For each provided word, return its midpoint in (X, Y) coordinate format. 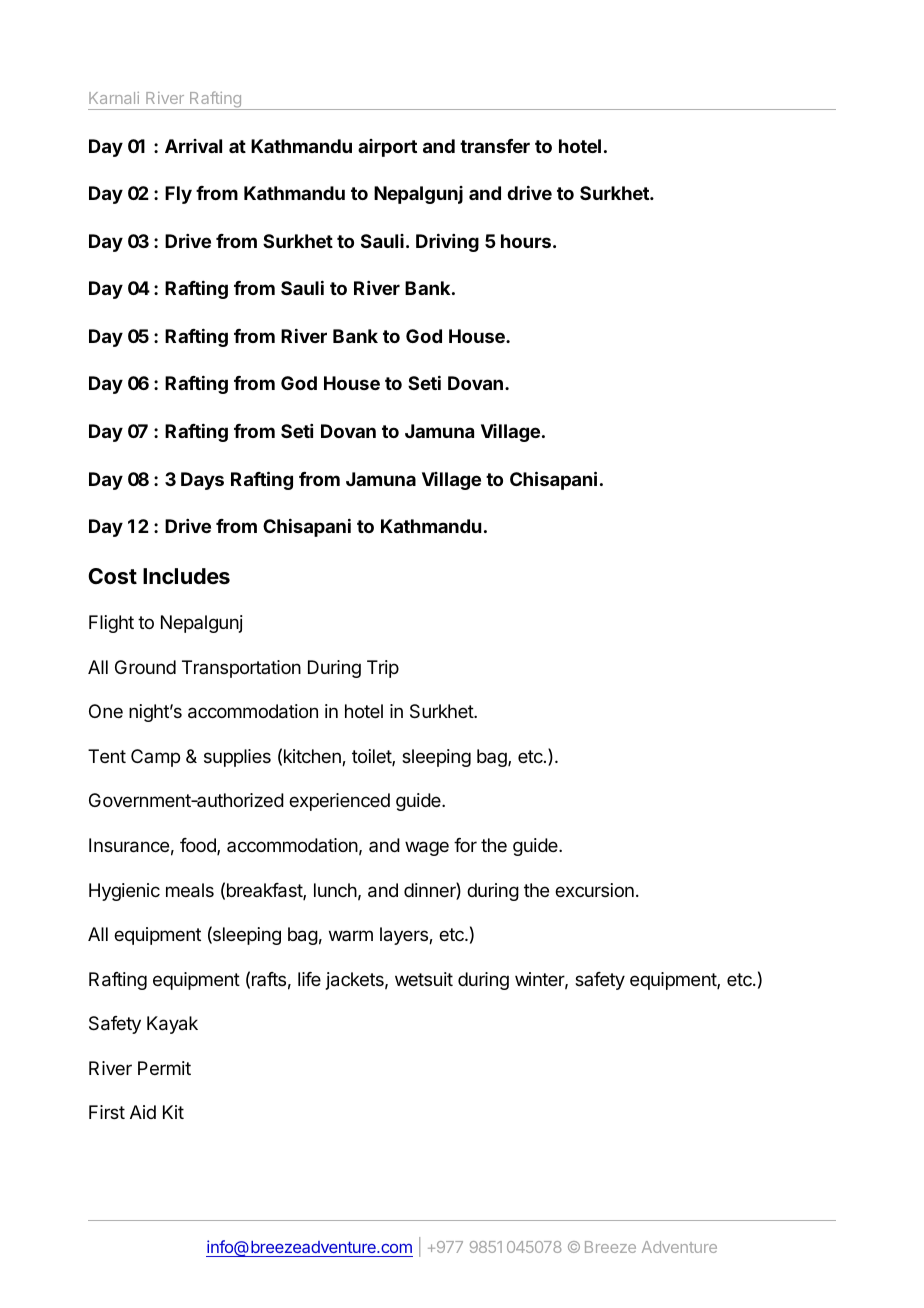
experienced (339, 802)
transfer (495, 146)
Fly (178, 195)
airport (387, 148)
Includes (186, 576)
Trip (383, 669)
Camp (155, 758)
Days (202, 481)
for (465, 845)
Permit (164, 1068)
